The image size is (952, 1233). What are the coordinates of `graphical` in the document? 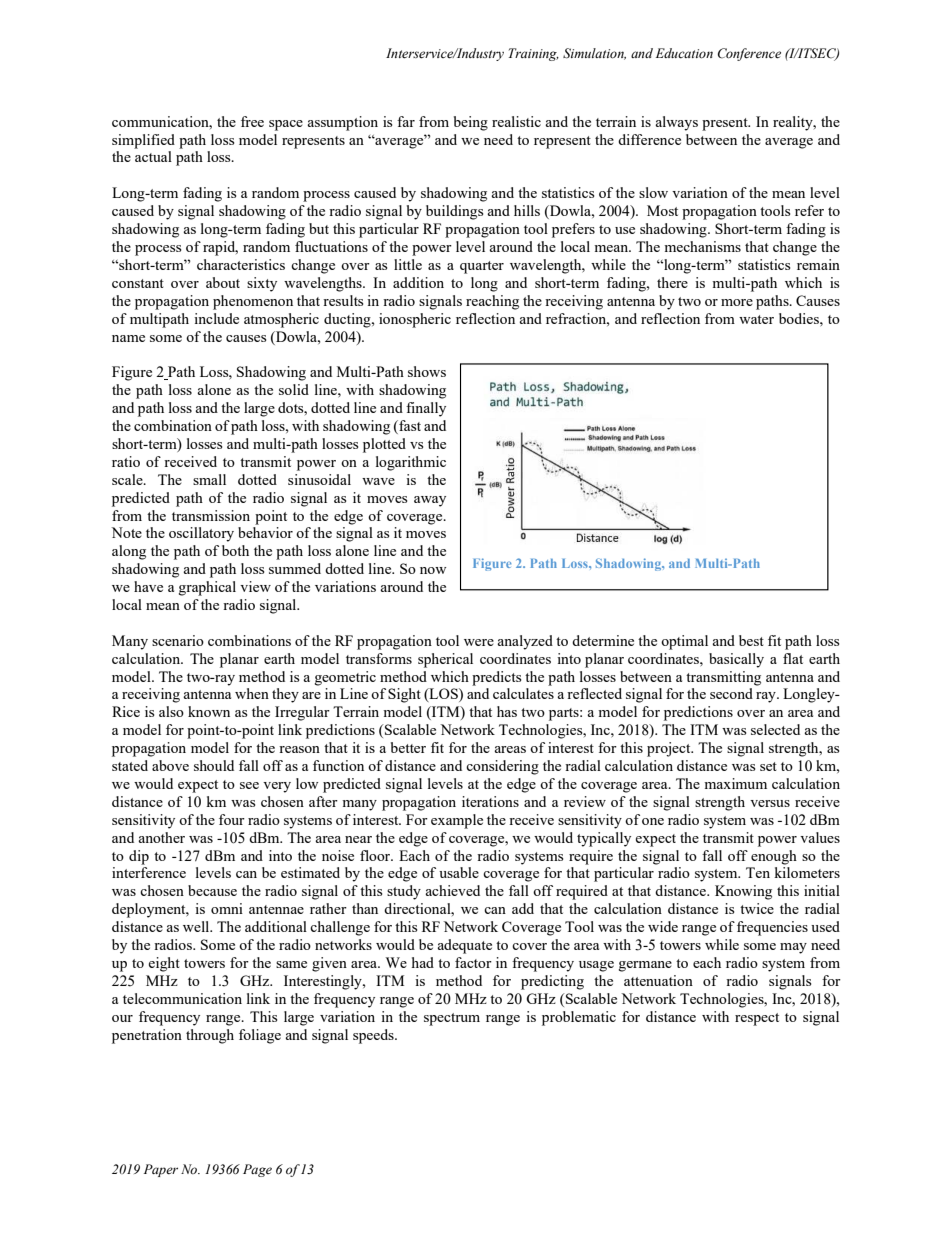 It's located at (207, 588).
